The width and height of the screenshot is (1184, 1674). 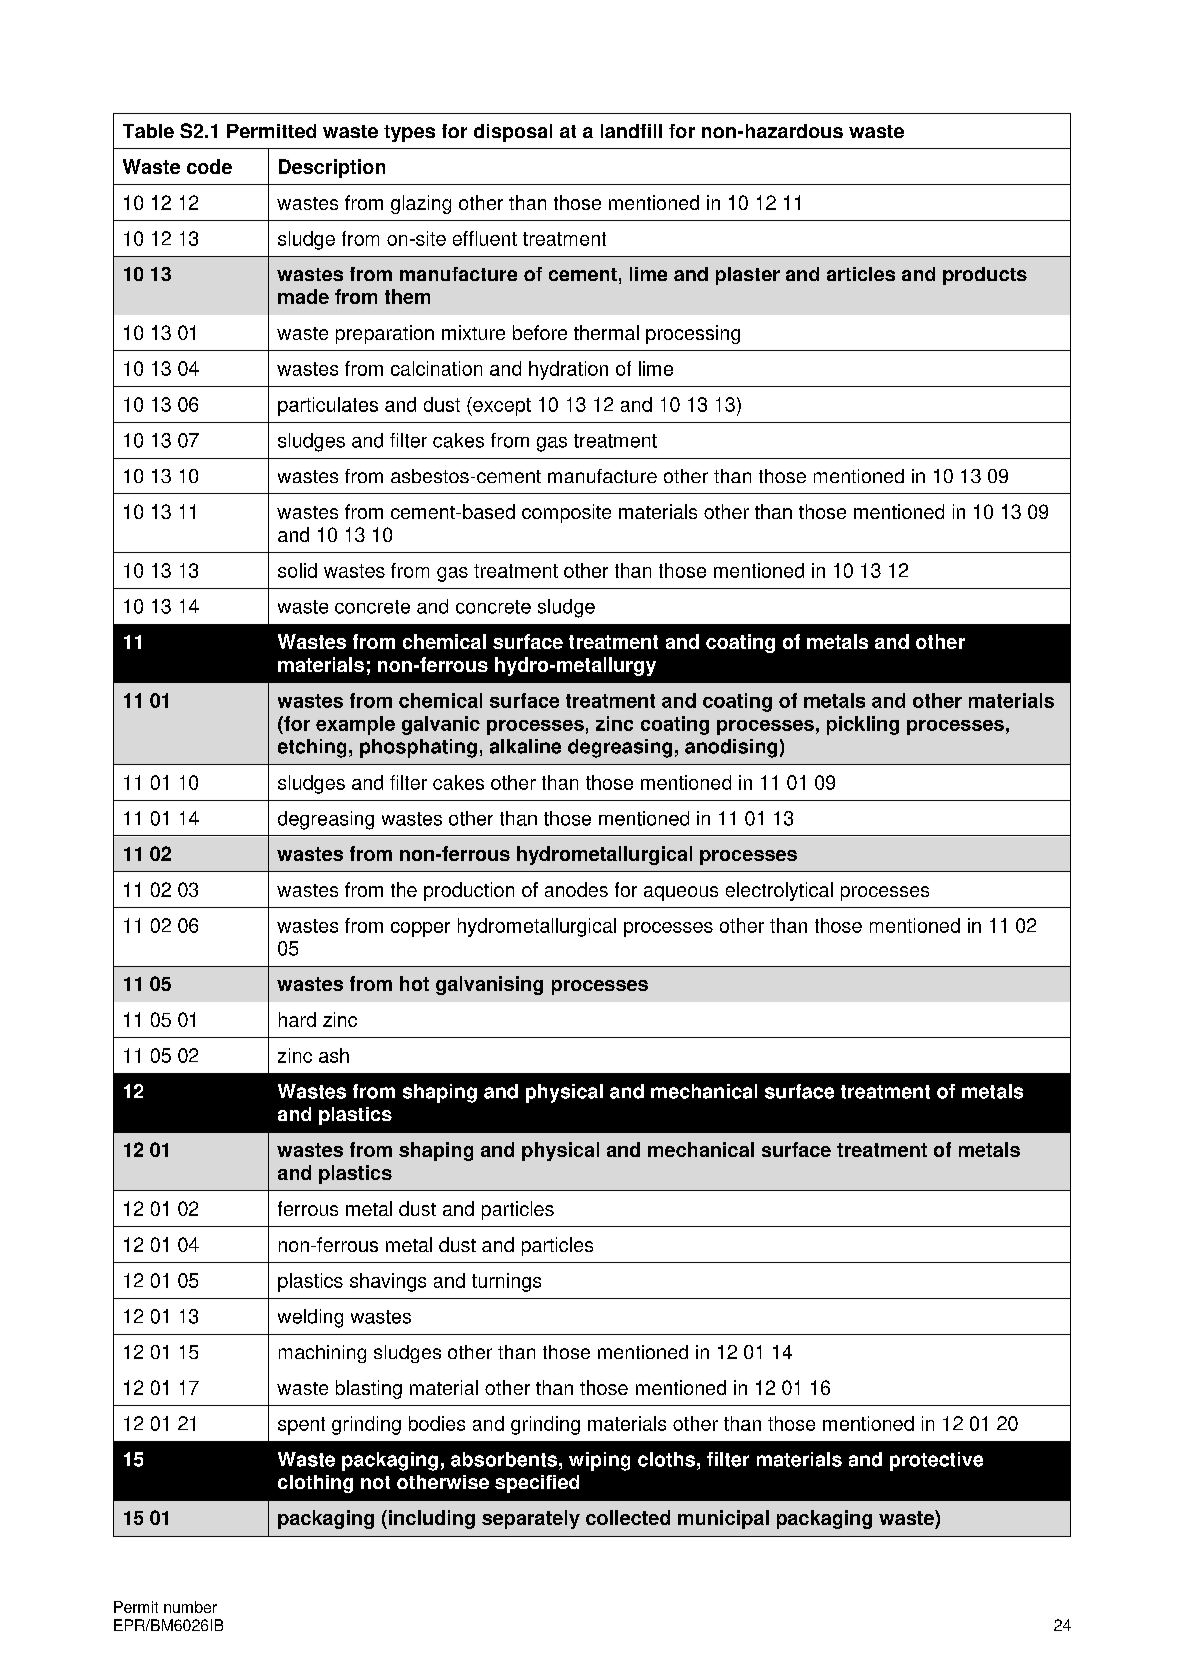 I want to click on aqueous, so click(x=681, y=893).
